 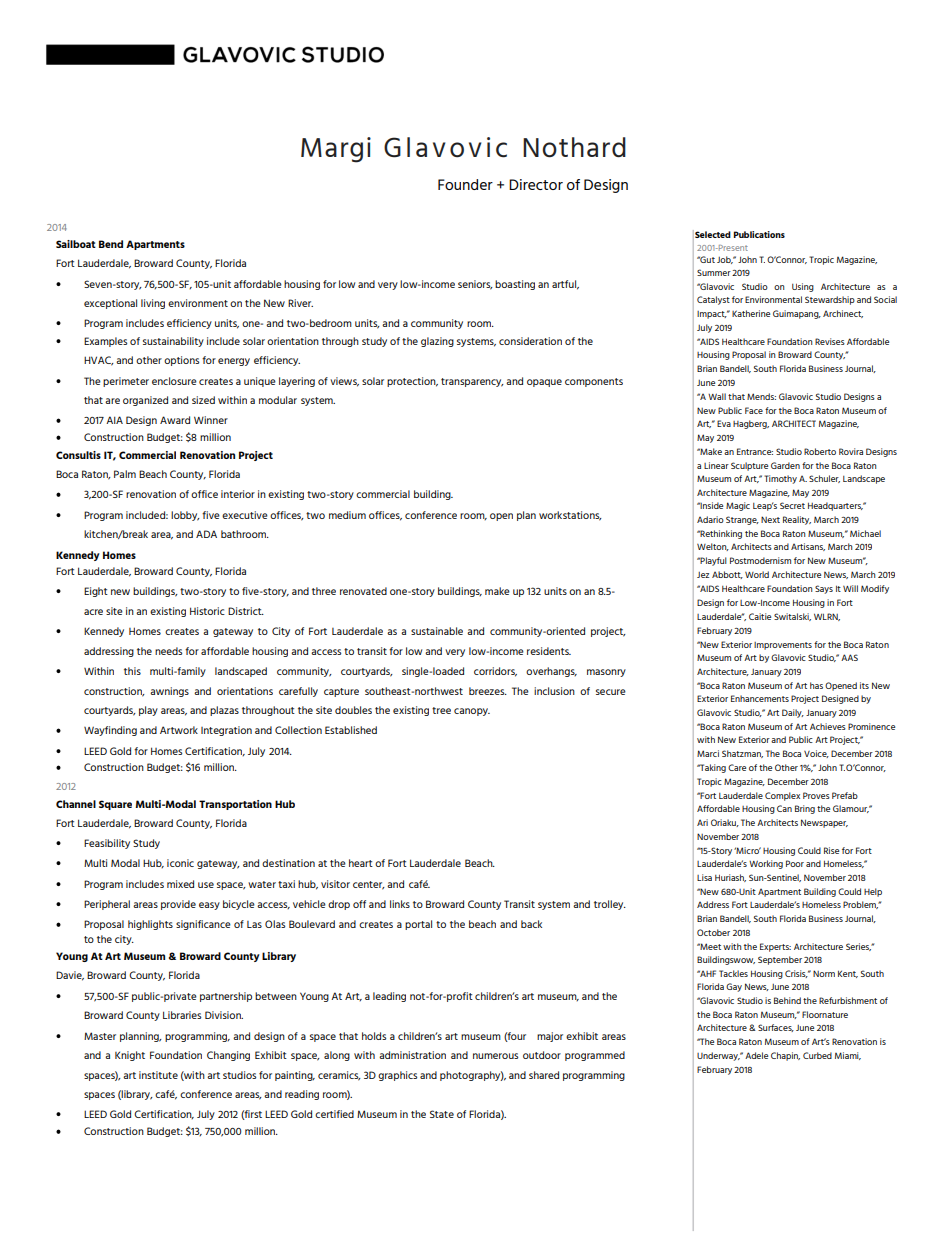 I want to click on Founder, so click(x=465, y=184).
